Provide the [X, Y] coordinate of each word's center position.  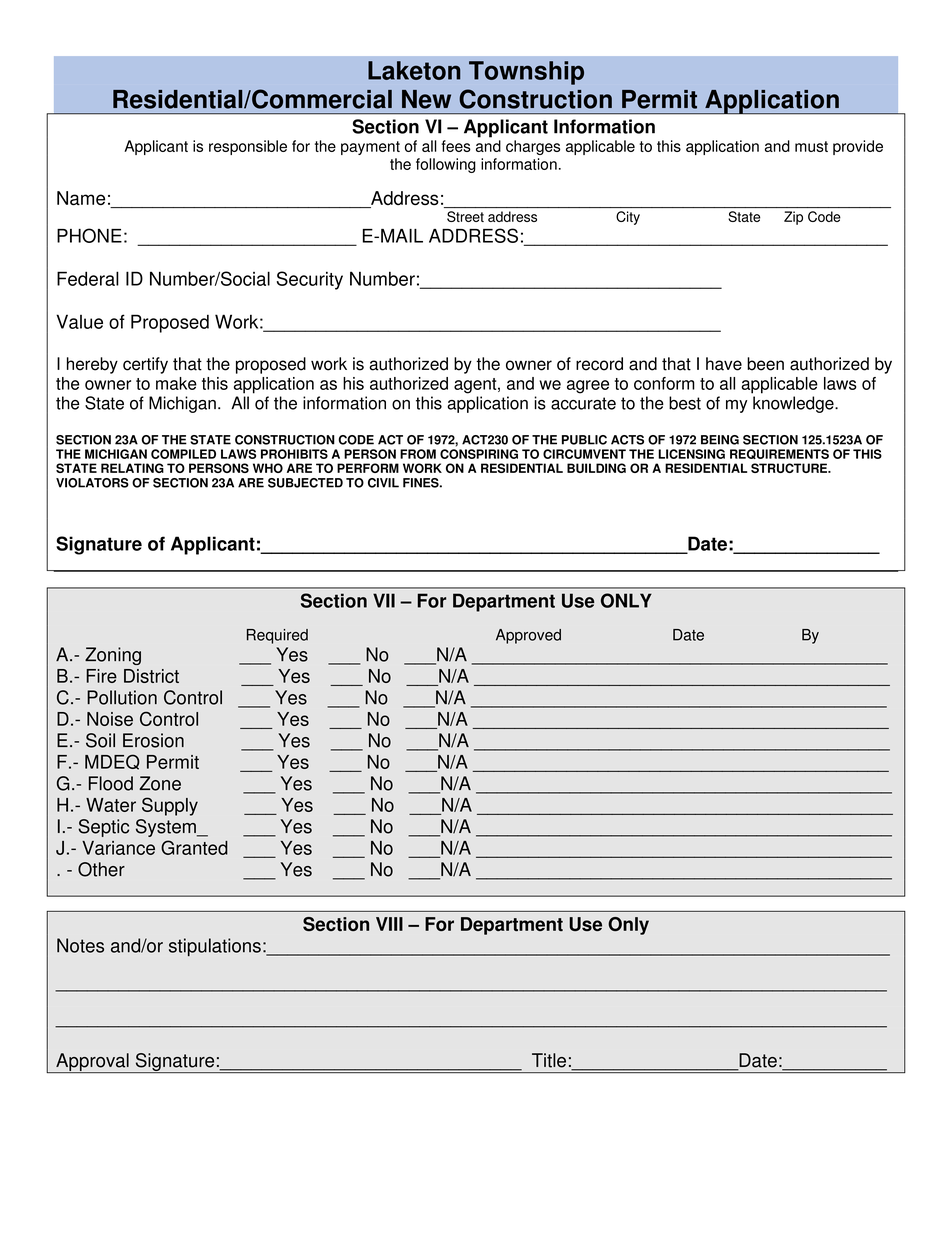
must [811, 146]
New [426, 99]
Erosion [153, 740]
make [176, 383]
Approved [528, 636]
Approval [92, 1063]
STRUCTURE [790, 468]
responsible [248, 147]
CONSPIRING [479, 454]
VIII [389, 924]
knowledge [794, 404]
